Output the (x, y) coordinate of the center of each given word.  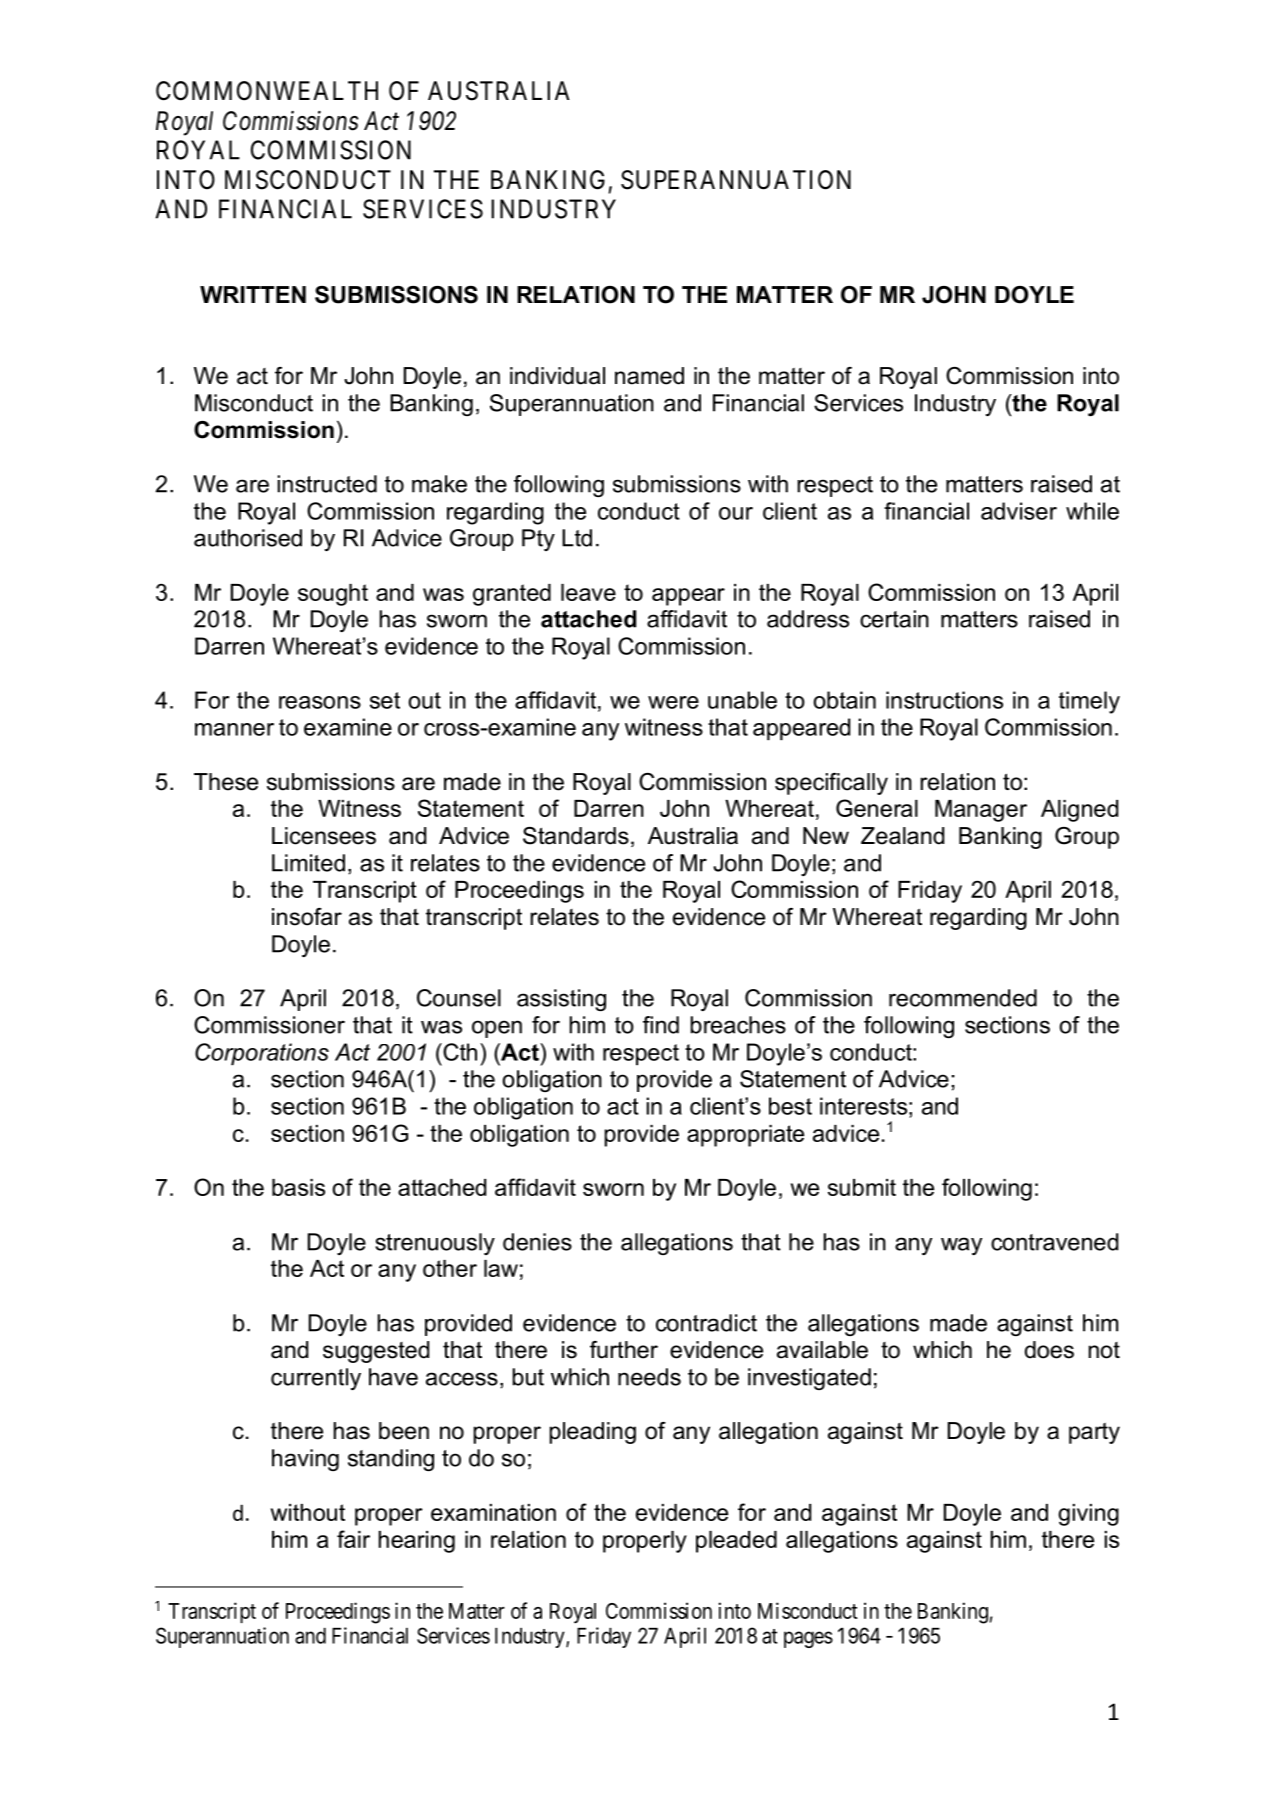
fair (353, 1539)
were (673, 702)
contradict (706, 1323)
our (736, 513)
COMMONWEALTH (267, 91)
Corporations (262, 1054)
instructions (944, 700)
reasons (320, 702)
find (661, 1025)
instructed (327, 484)
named (649, 376)
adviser (1019, 511)
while (1092, 511)
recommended (963, 998)
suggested (376, 1352)
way (961, 1246)
